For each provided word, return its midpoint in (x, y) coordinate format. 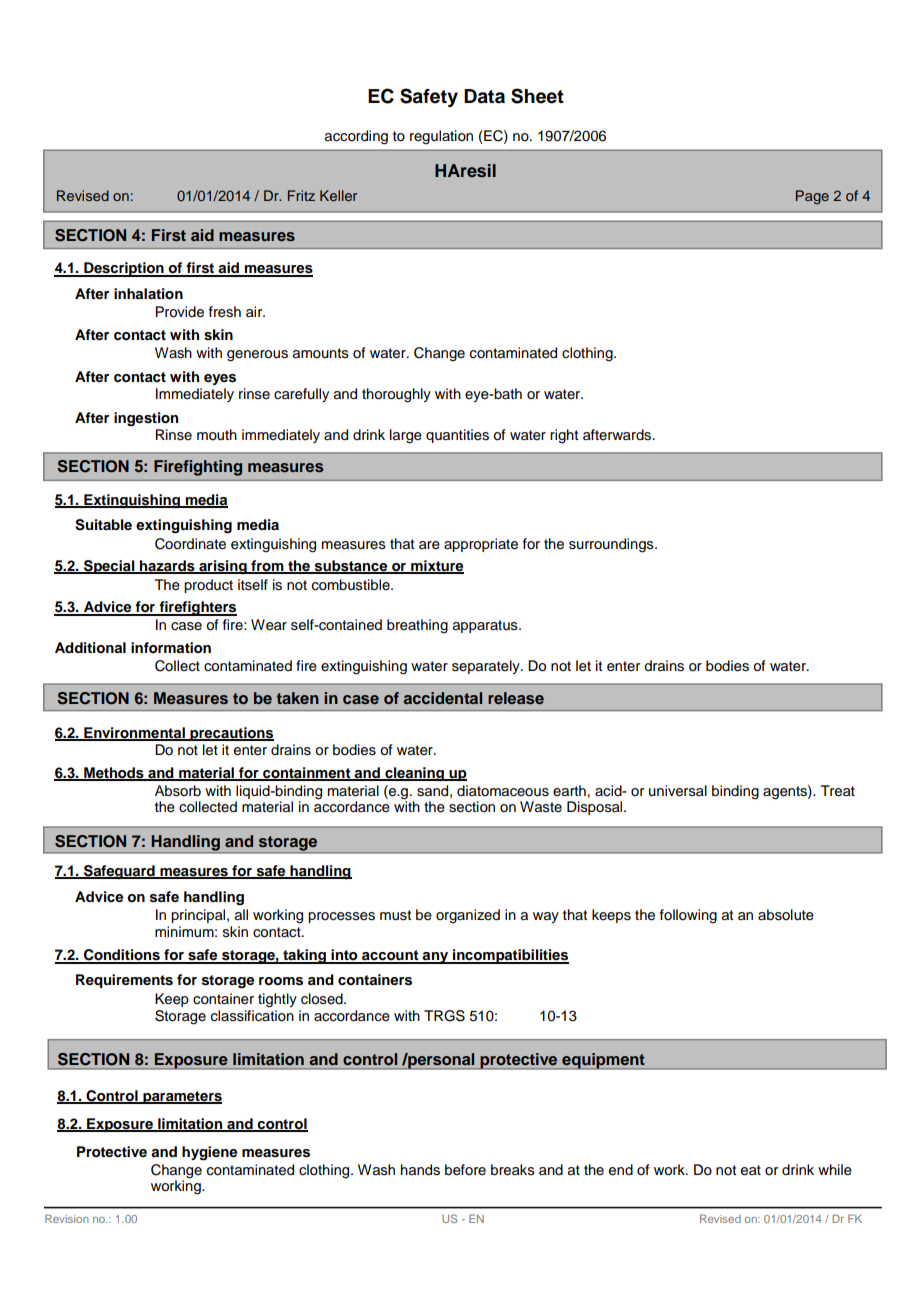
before (465, 1170)
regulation (441, 137)
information (171, 647)
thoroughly (396, 395)
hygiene (209, 1153)
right (564, 436)
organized (468, 916)
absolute (786, 915)
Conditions (122, 956)
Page (812, 197)
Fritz (301, 195)
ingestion (146, 419)
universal (678, 791)
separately (487, 667)
